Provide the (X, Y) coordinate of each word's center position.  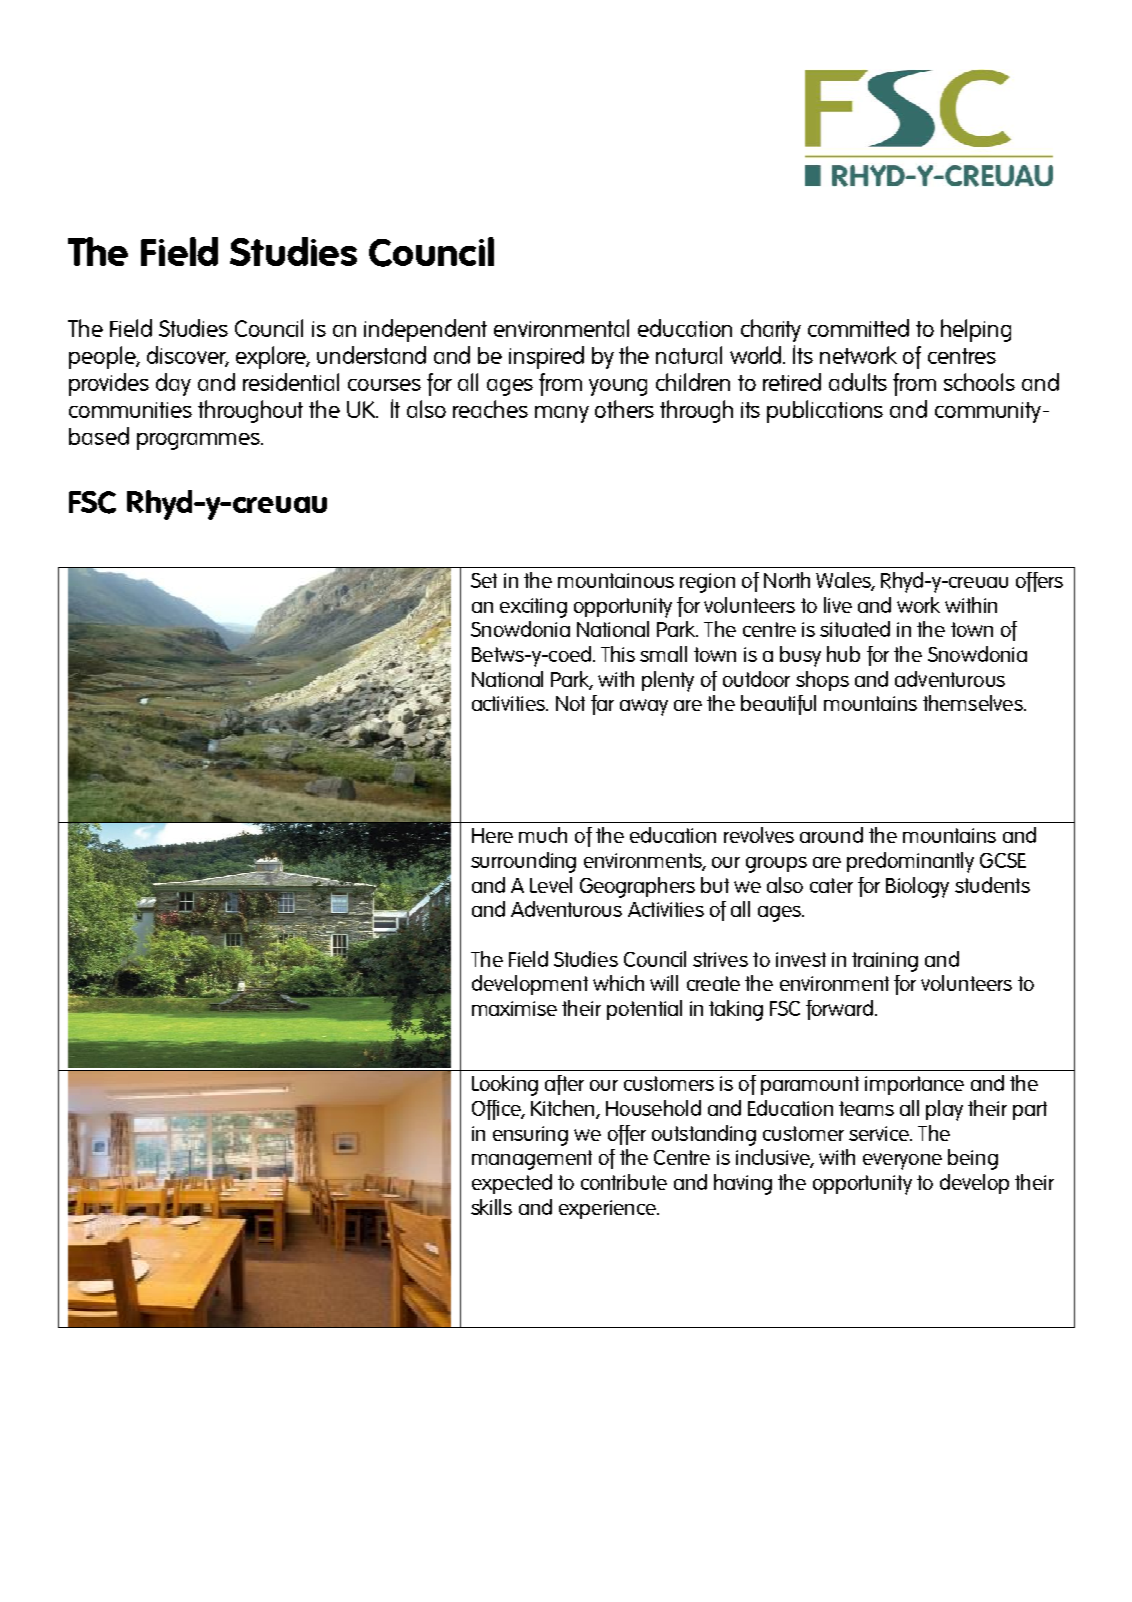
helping (976, 330)
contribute (624, 1182)
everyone (902, 1161)
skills (491, 1207)
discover (187, 356)
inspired (546, 357)
